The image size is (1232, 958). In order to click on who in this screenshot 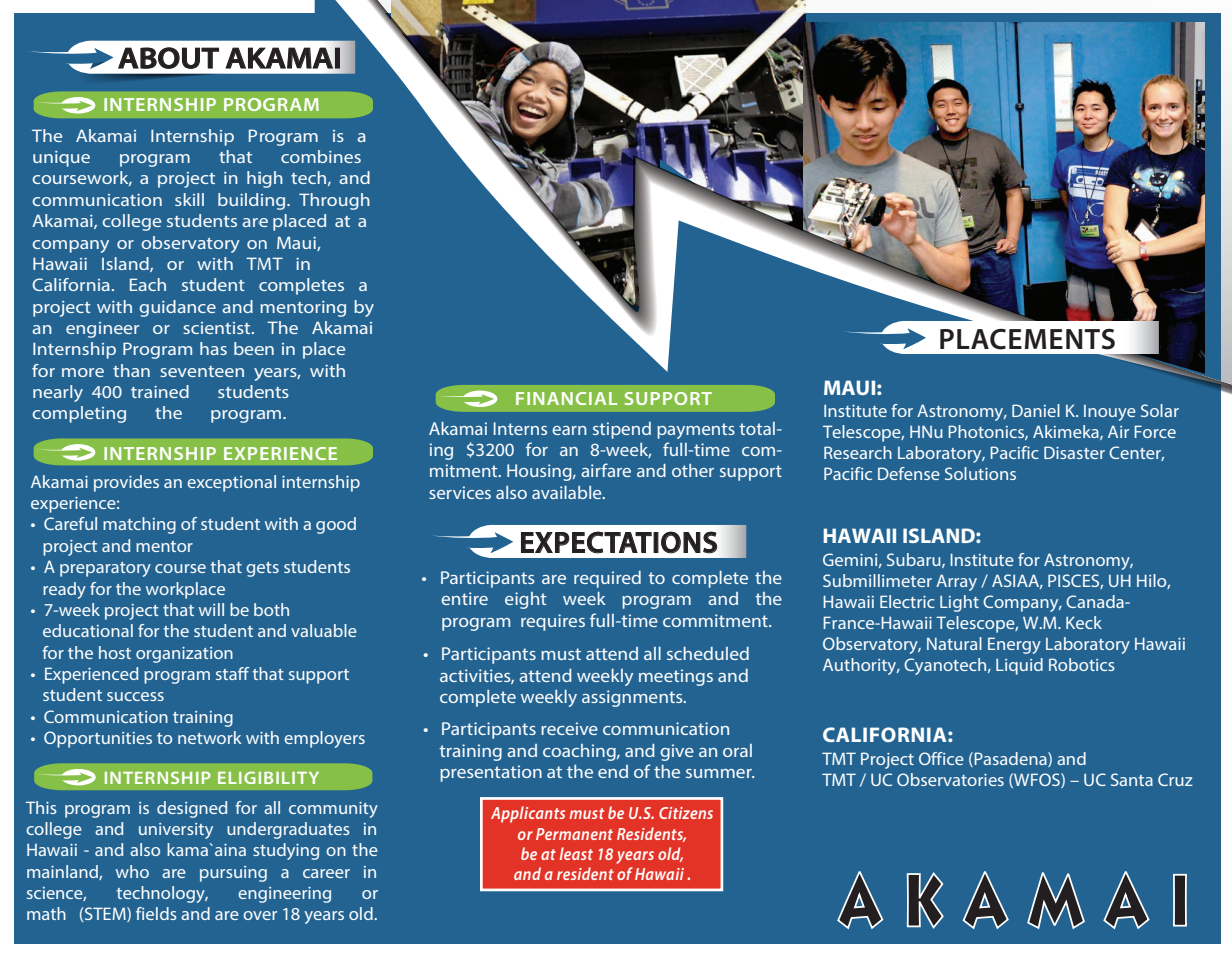, I will do `click(132, 871)`.
